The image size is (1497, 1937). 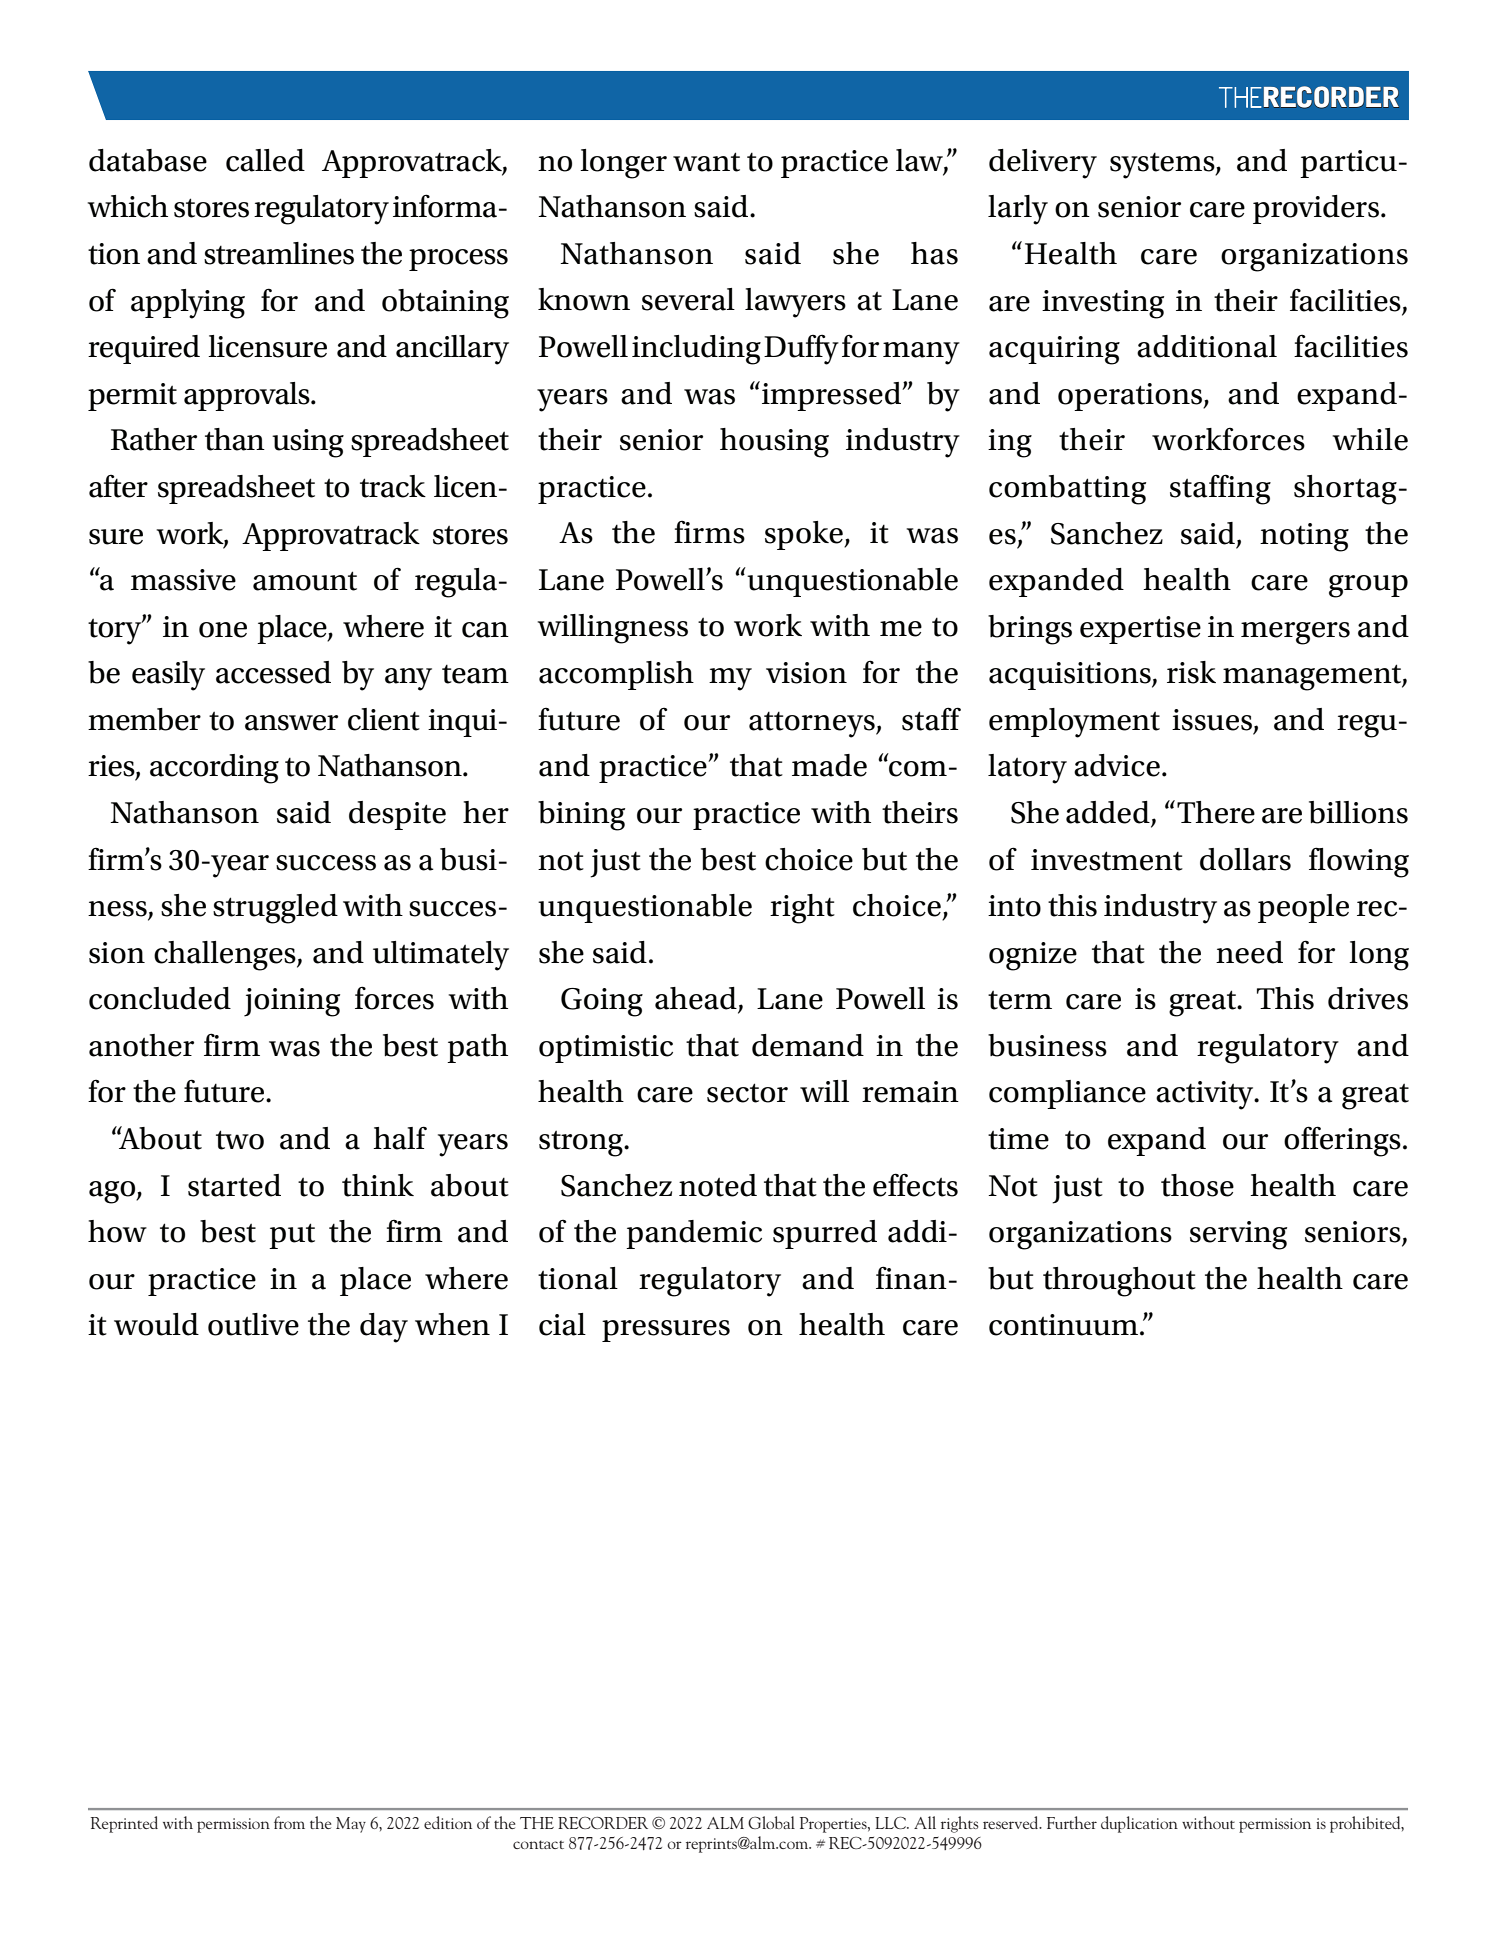 I want to click on risk, so click(x=1191, y=672).
